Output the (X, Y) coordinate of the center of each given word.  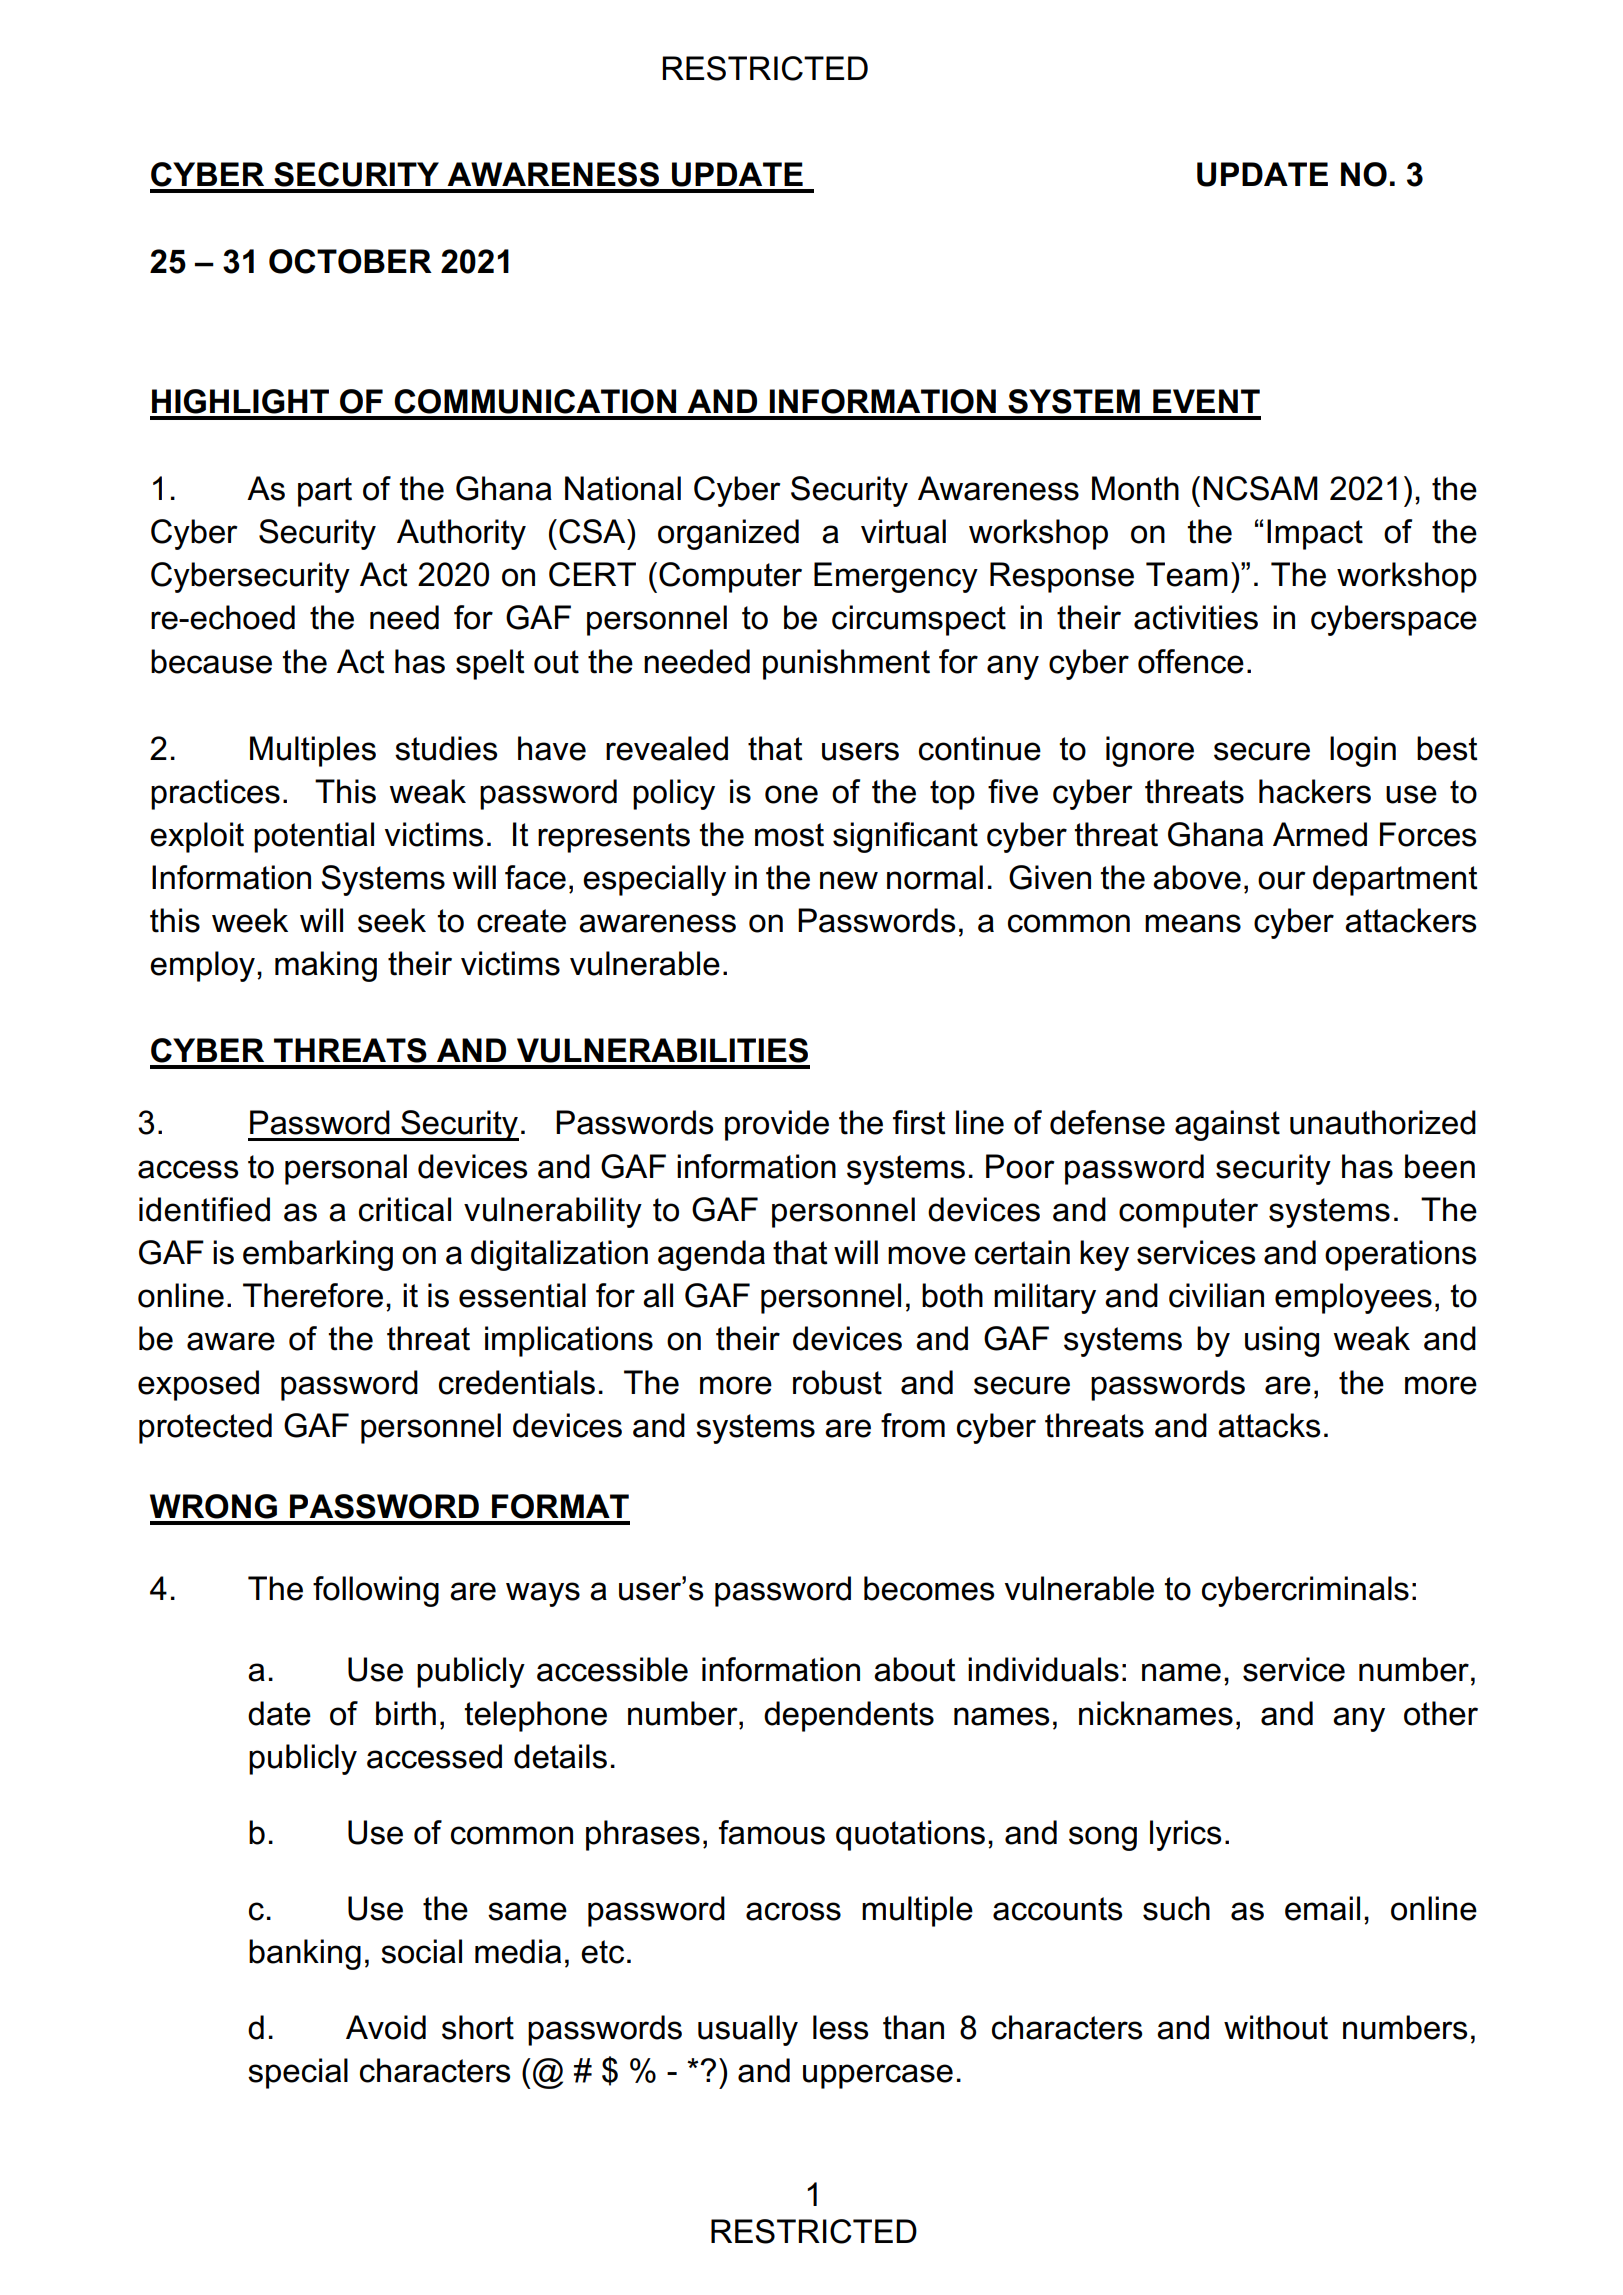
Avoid (386, 2027)
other (1441, 1713)
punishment (846, 664)
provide (777, 1125)
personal (346, 1169)
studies (446, 748)
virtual (903, 531)
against (1227, 1125)
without (1276, 2027)
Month (1135, 488)
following (376, 1591)
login (1363, 751)
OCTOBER (350, 261)
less (840, 2027)
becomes (929, 1588)
